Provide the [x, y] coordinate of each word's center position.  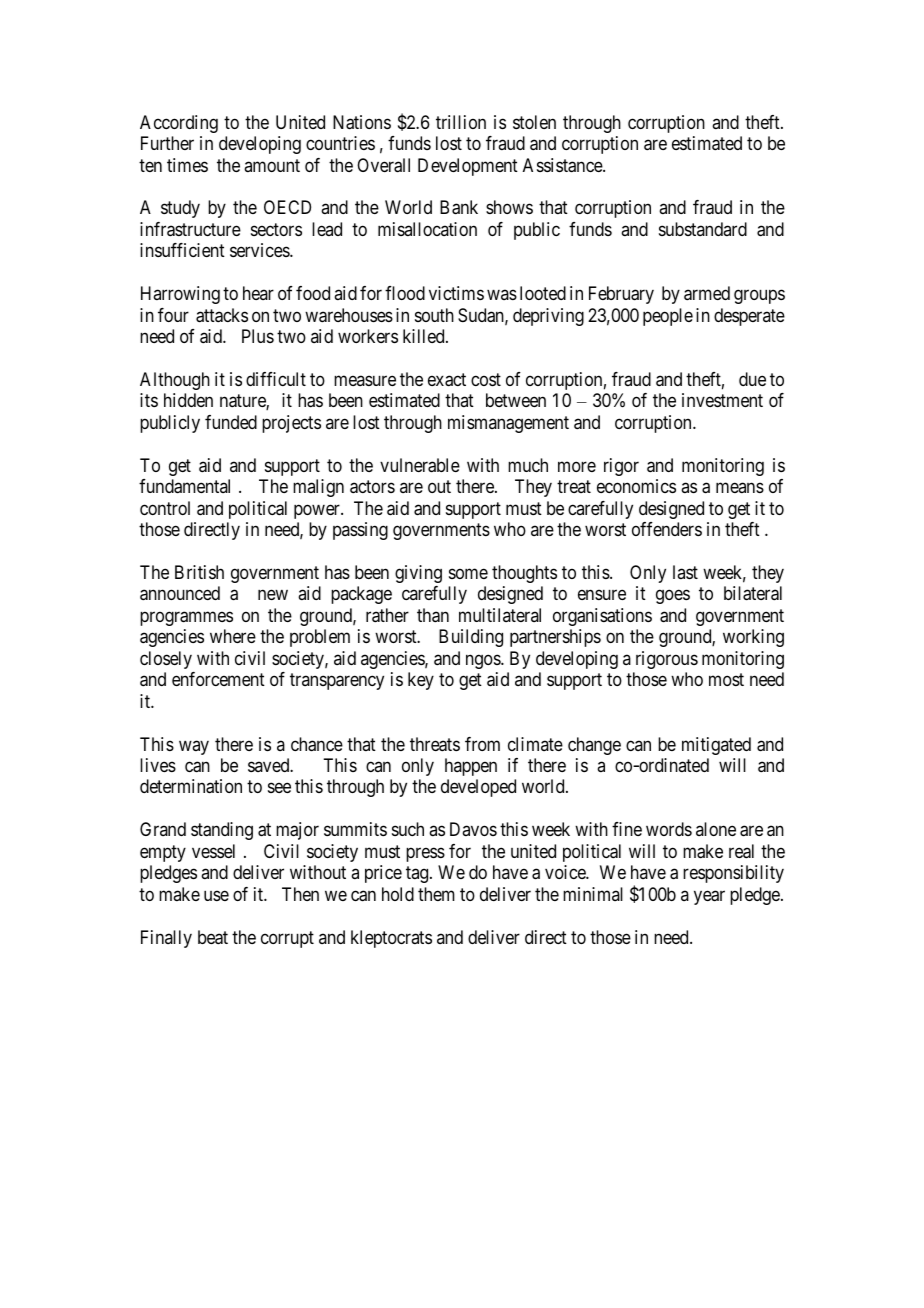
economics [636, 486]
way [194, 747]
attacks [222, 315]
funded [231, 422]
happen [471, 767]
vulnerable [420, 465]
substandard [703, 229]
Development [468, 167]
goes [673, 597]
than [433, 615]
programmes [186, 618]
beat [213, 937]
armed [707, 293]
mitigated [716, 746]
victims [456, 293]
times [187, 165]
